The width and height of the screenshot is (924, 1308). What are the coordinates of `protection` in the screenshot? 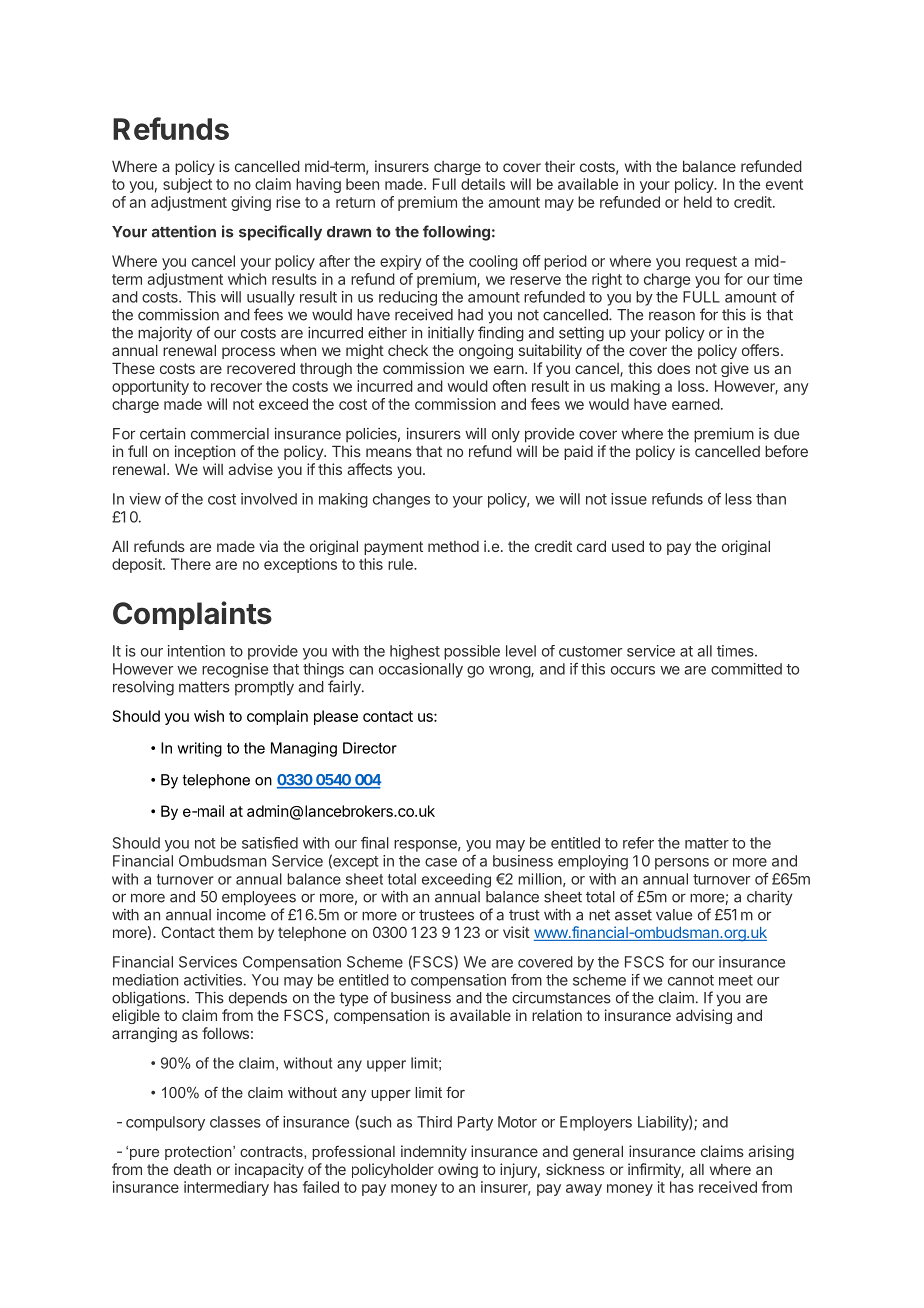 It's located at (199, 1153).
